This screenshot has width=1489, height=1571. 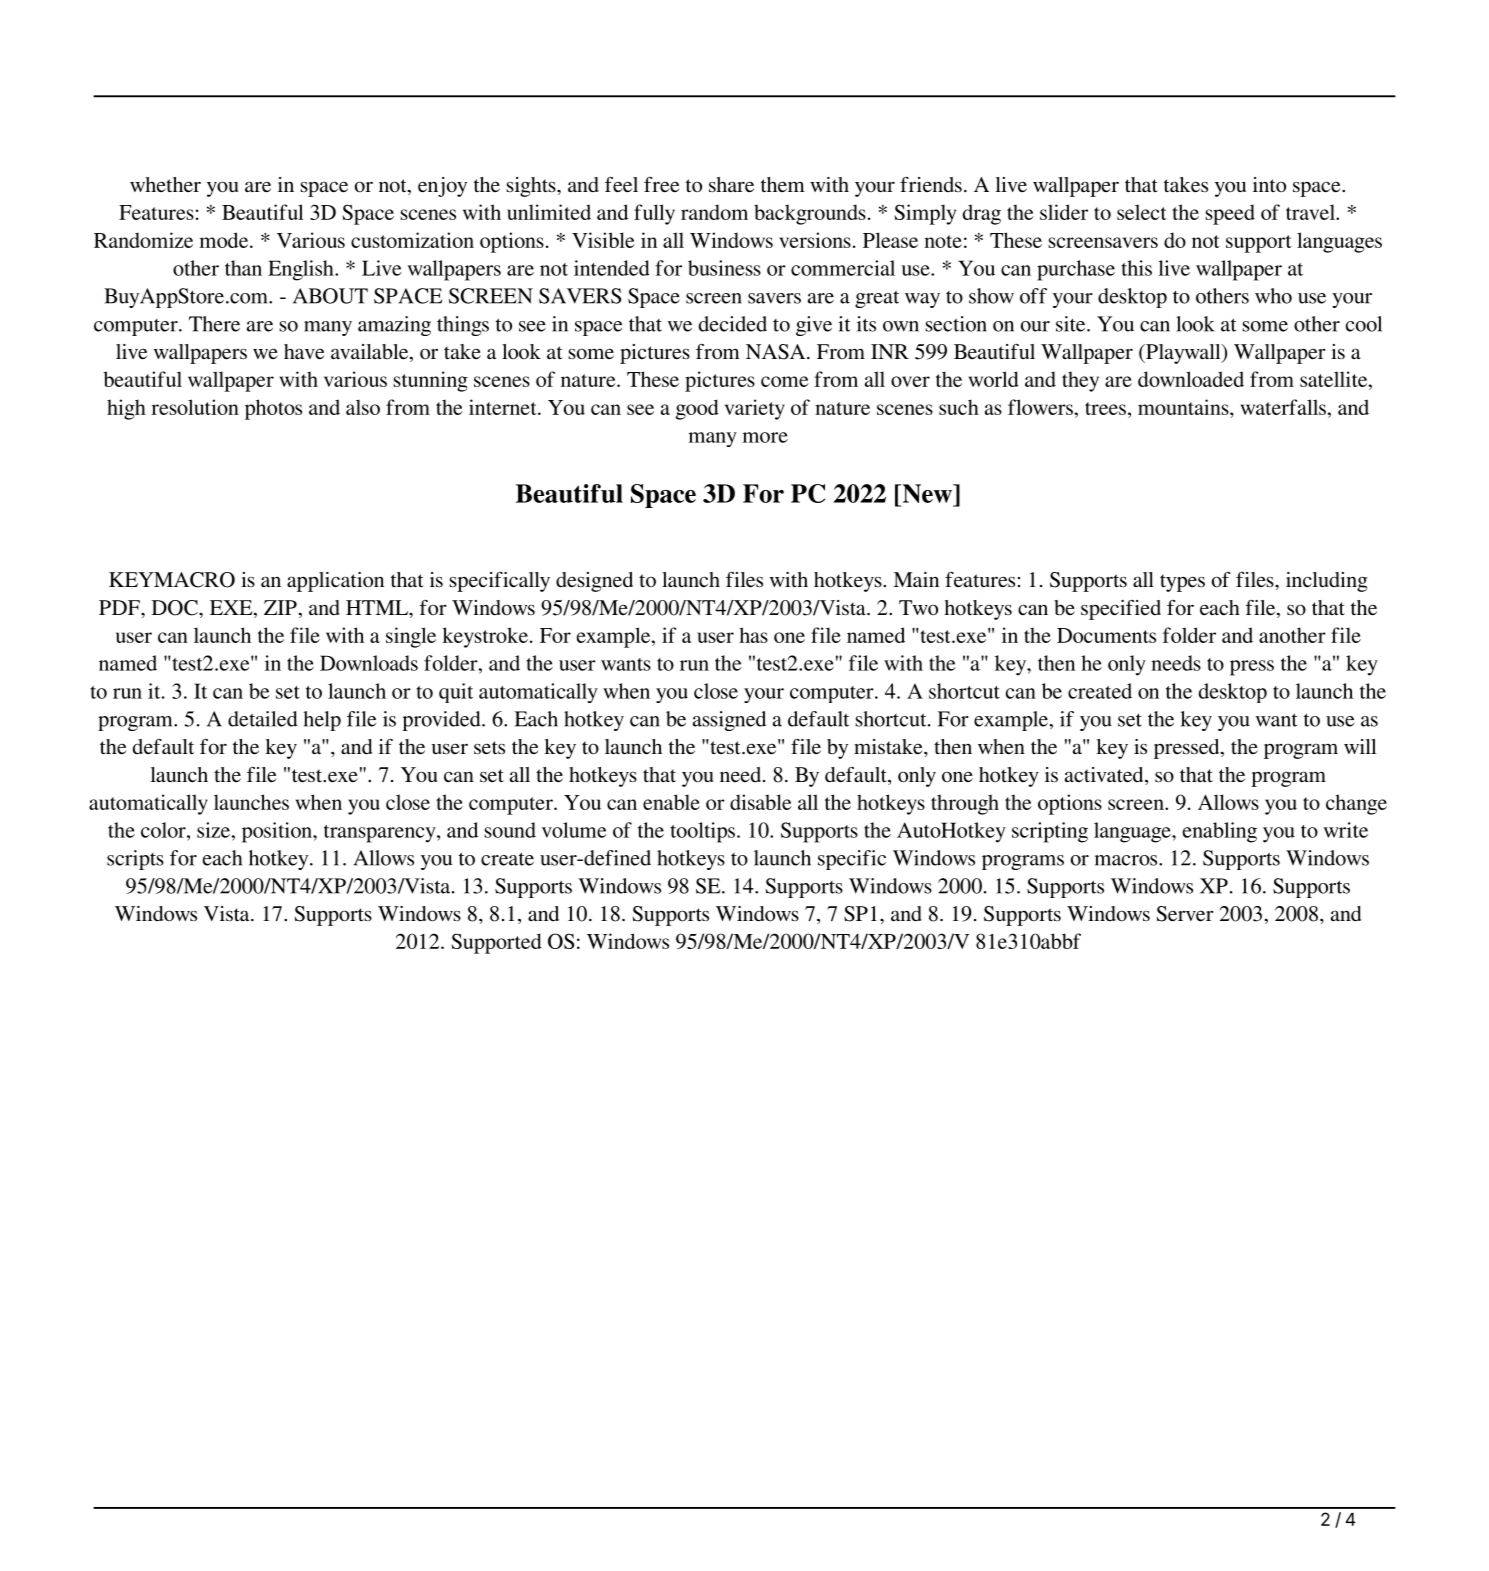 What do you see at coordinates (594, 582) in the screenshot?
I see `designed` at bounding box center [594, 582].
